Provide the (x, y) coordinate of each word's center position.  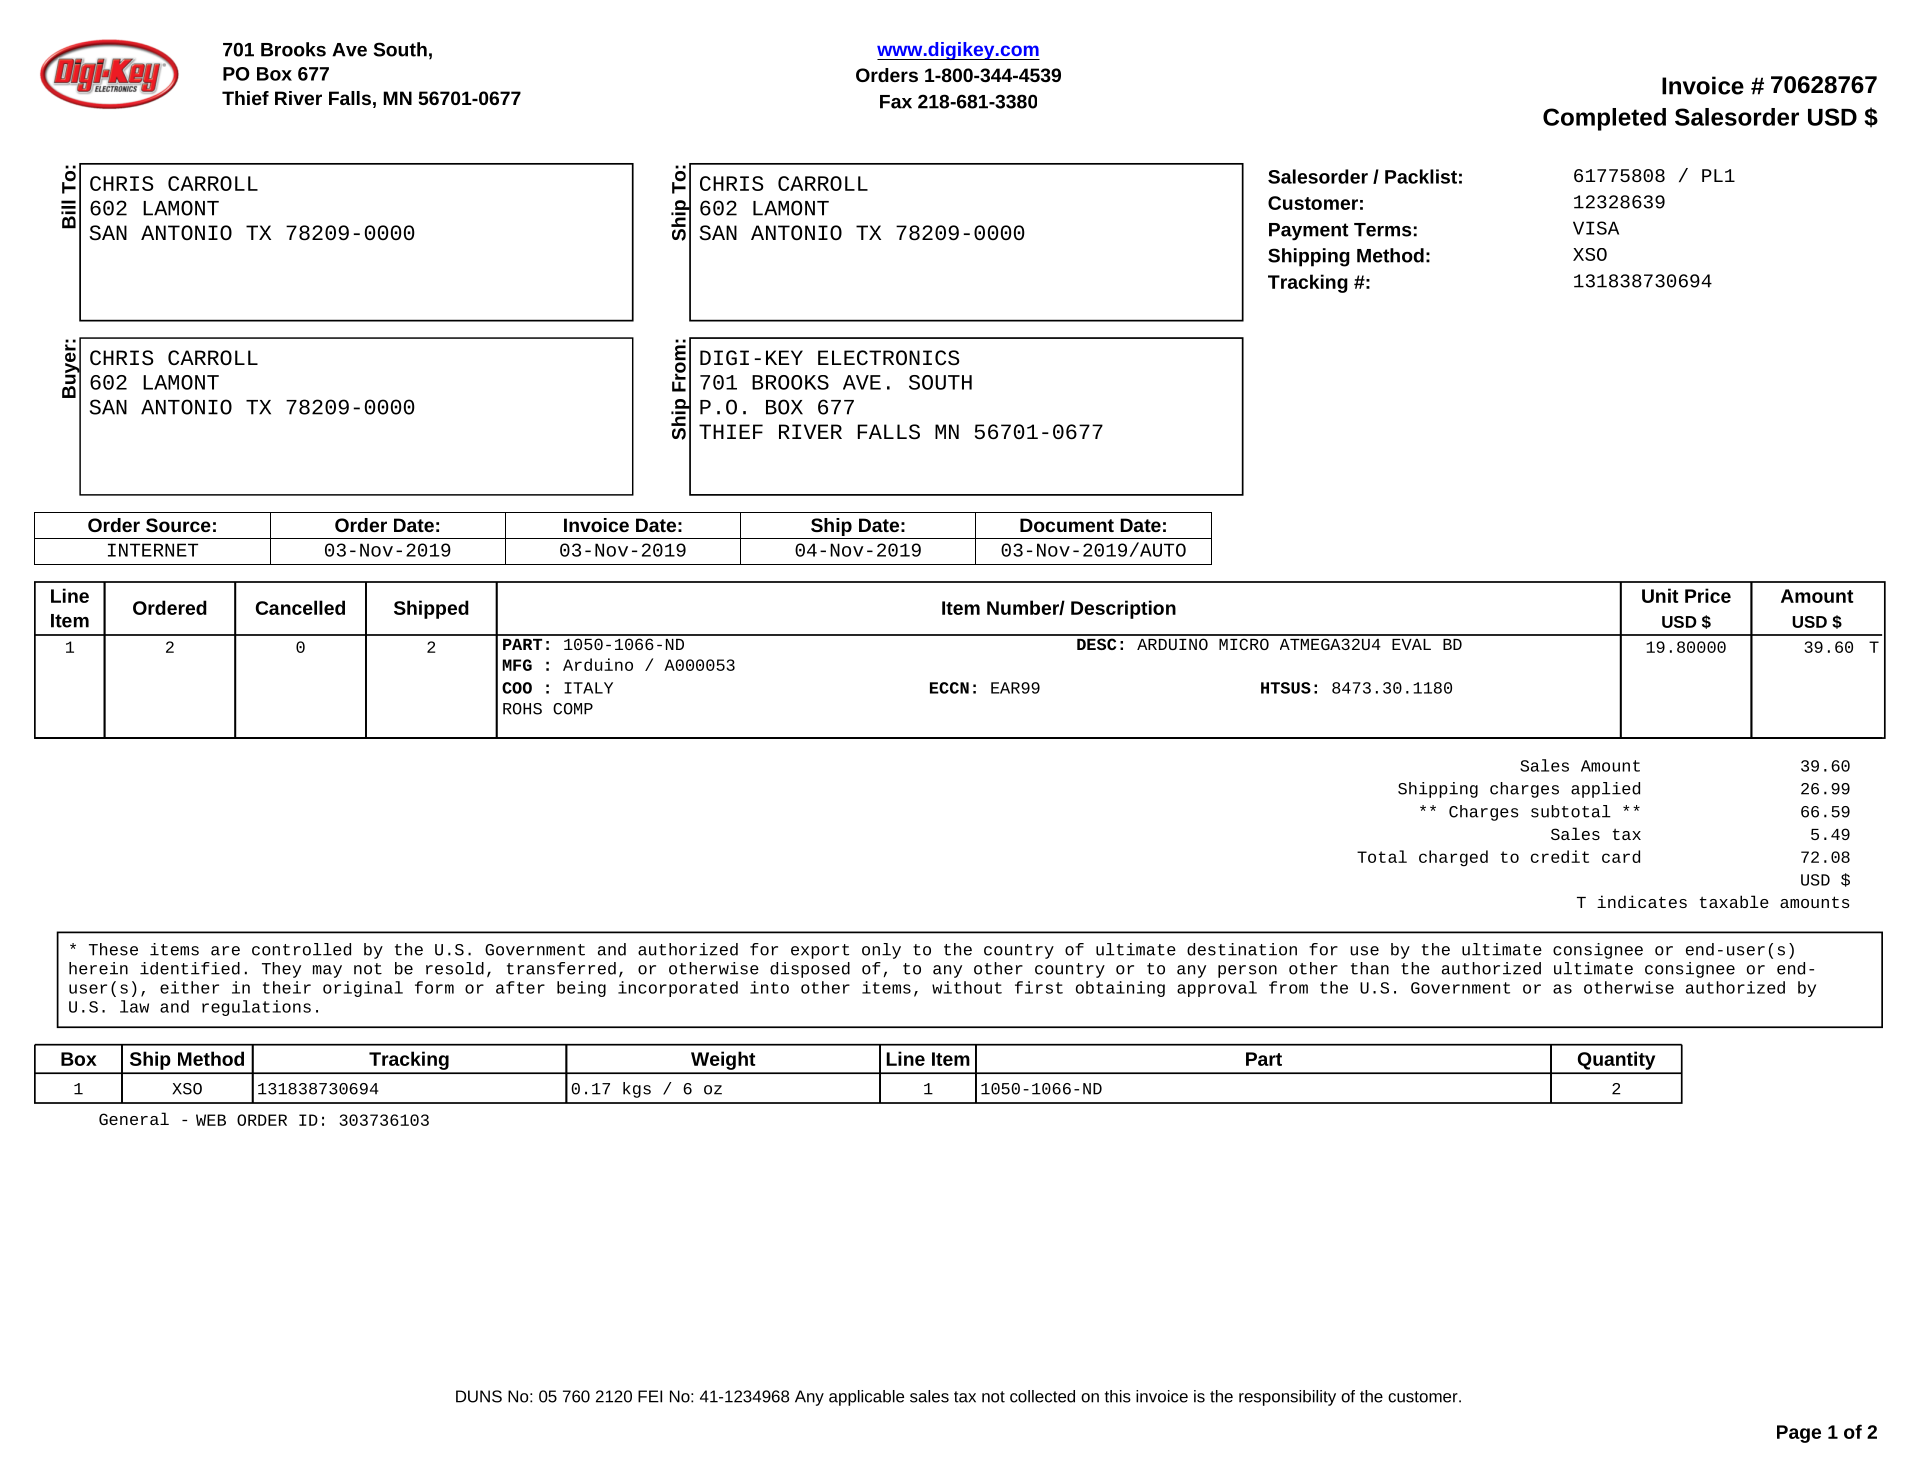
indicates (1642, 902)
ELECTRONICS (889, 358)
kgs (637, 1090)
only (881, 951)
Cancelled (300, 607)
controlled (301, 949)
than (1370, 968)
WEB (211, 1120)
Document (1067, 525)
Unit (1660, 595)
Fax (896, 102)
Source (178, 525)
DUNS (479, 1396)
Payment (1309, 232)
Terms (1382, 230)
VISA (1596, 228)
